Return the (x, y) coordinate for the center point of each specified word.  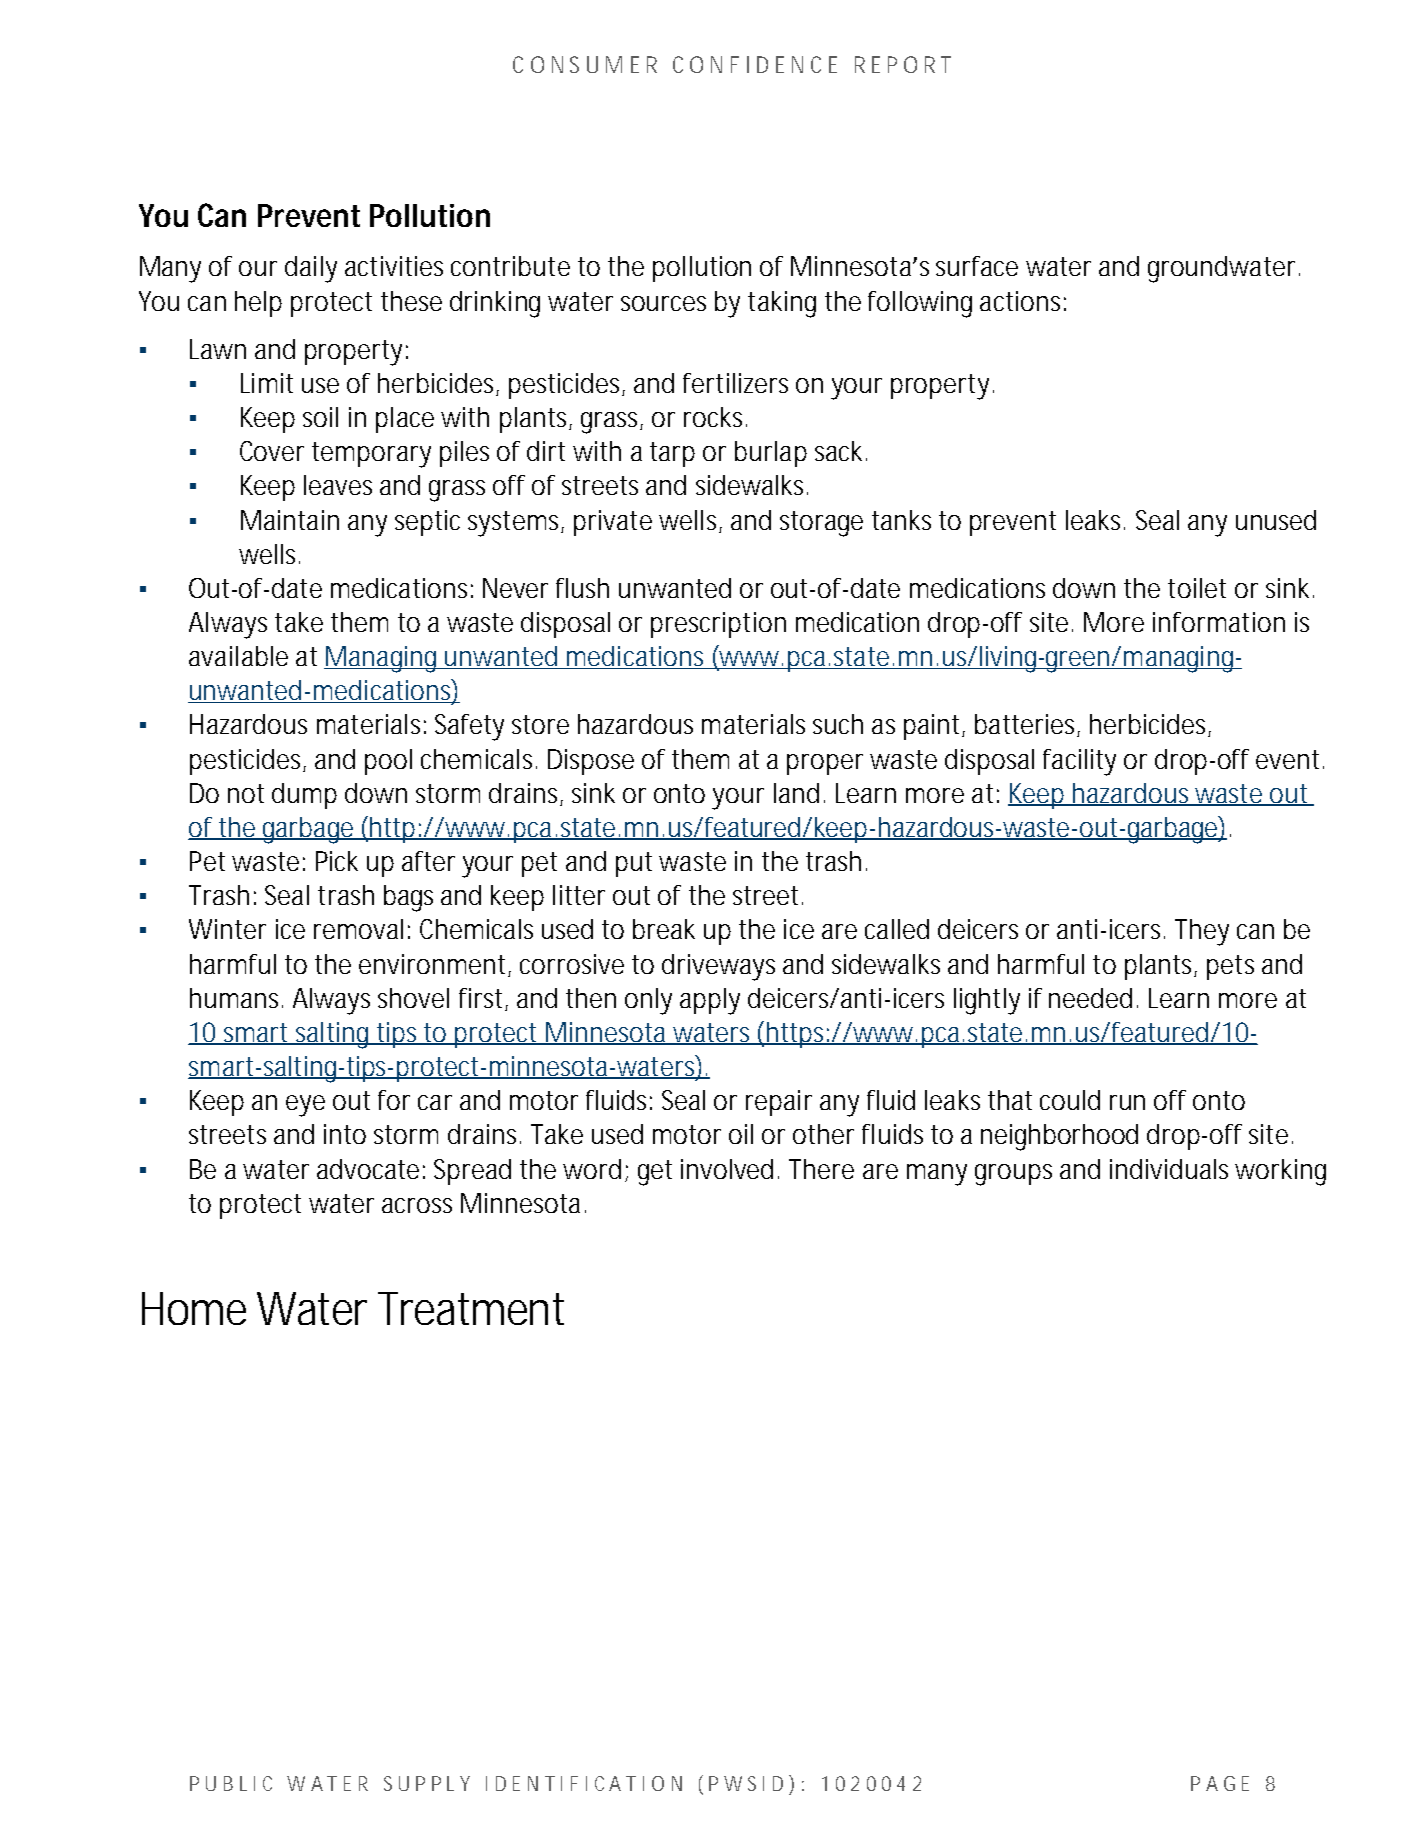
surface (977, 266)
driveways (718, 967)
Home (194, 1308)
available (238, 656)
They (1202, 932)
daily (311, 269)
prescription (718, 625)
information (1219, 622)
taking (782, 304)
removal (358, 929)
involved (727, 1169)
